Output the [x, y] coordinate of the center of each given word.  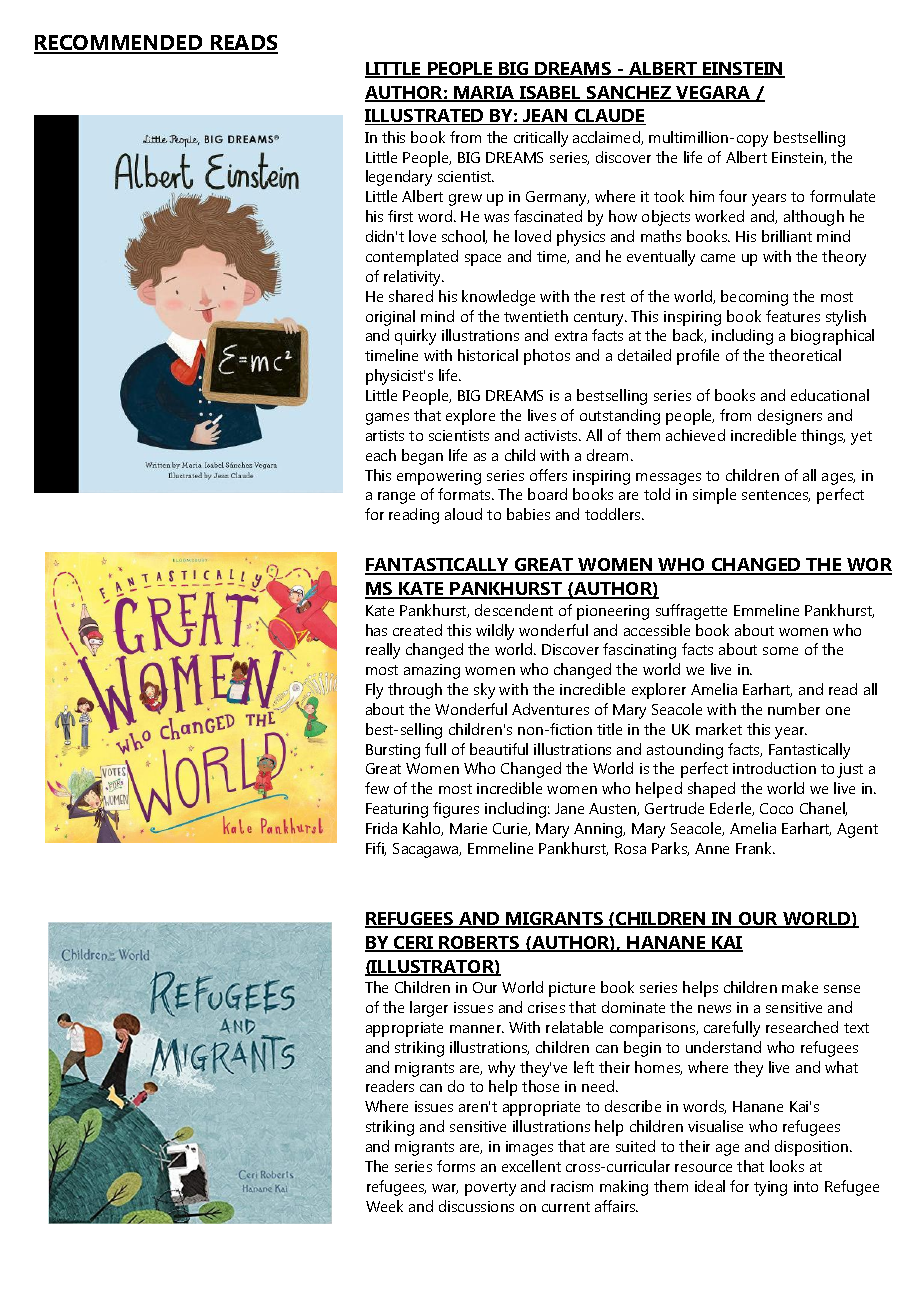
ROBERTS [479, 944]
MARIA [484, 94]
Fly [374, 691]
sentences [776, 496]
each [381, 455]
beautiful [499, 749]
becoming [754, 298]
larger [429, 1009]
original [390, 318]
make [800, 987]
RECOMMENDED [119, 44]
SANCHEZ [629, 94]
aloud [463, 514]
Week [384, 1206]
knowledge [498, 298]
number [794, 709]
